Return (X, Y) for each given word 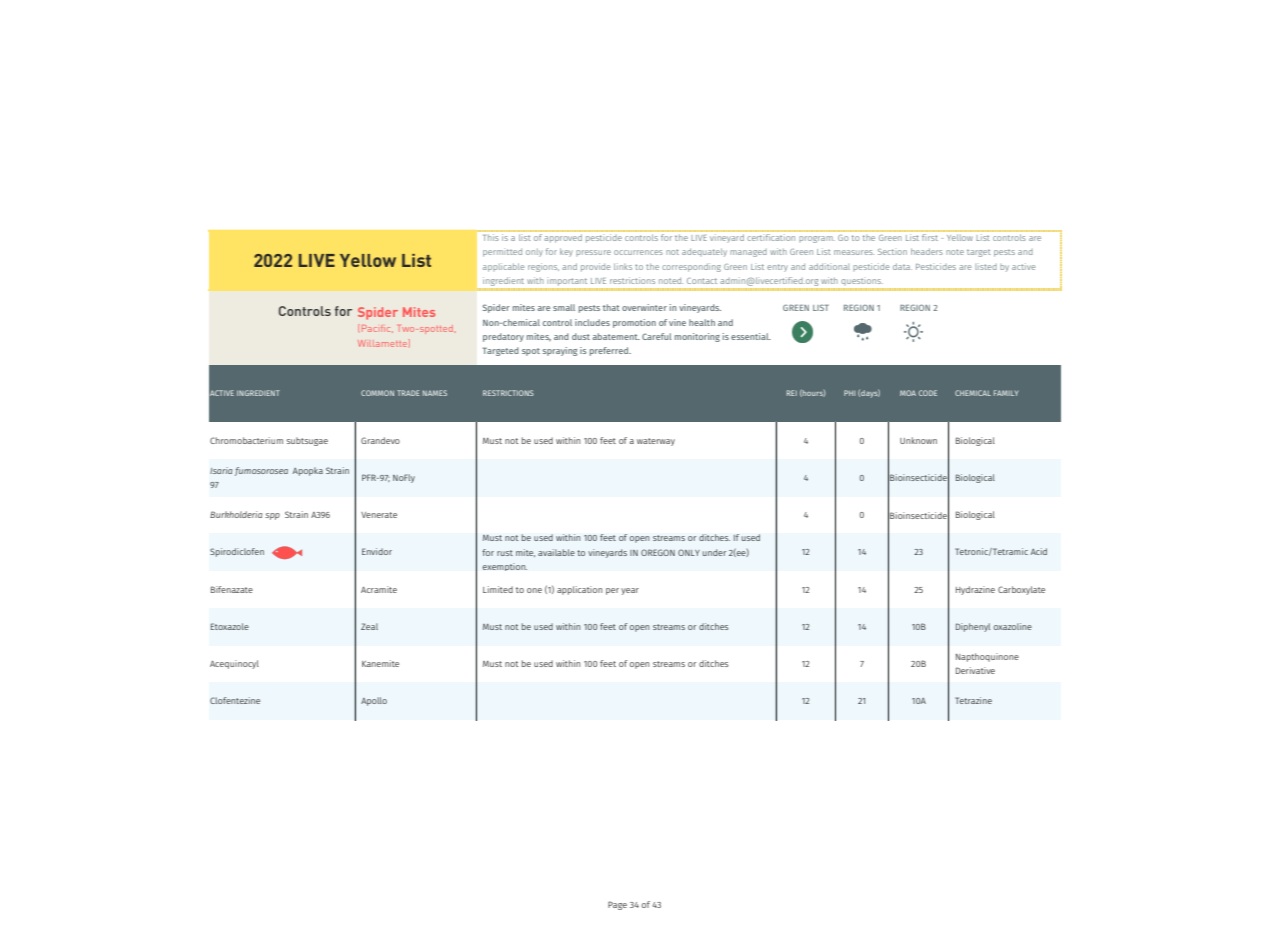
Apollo (374, 701)
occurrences (638, 252)
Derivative (975, 670)
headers (927, 251)
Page (617, 905)
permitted (502, 252)
